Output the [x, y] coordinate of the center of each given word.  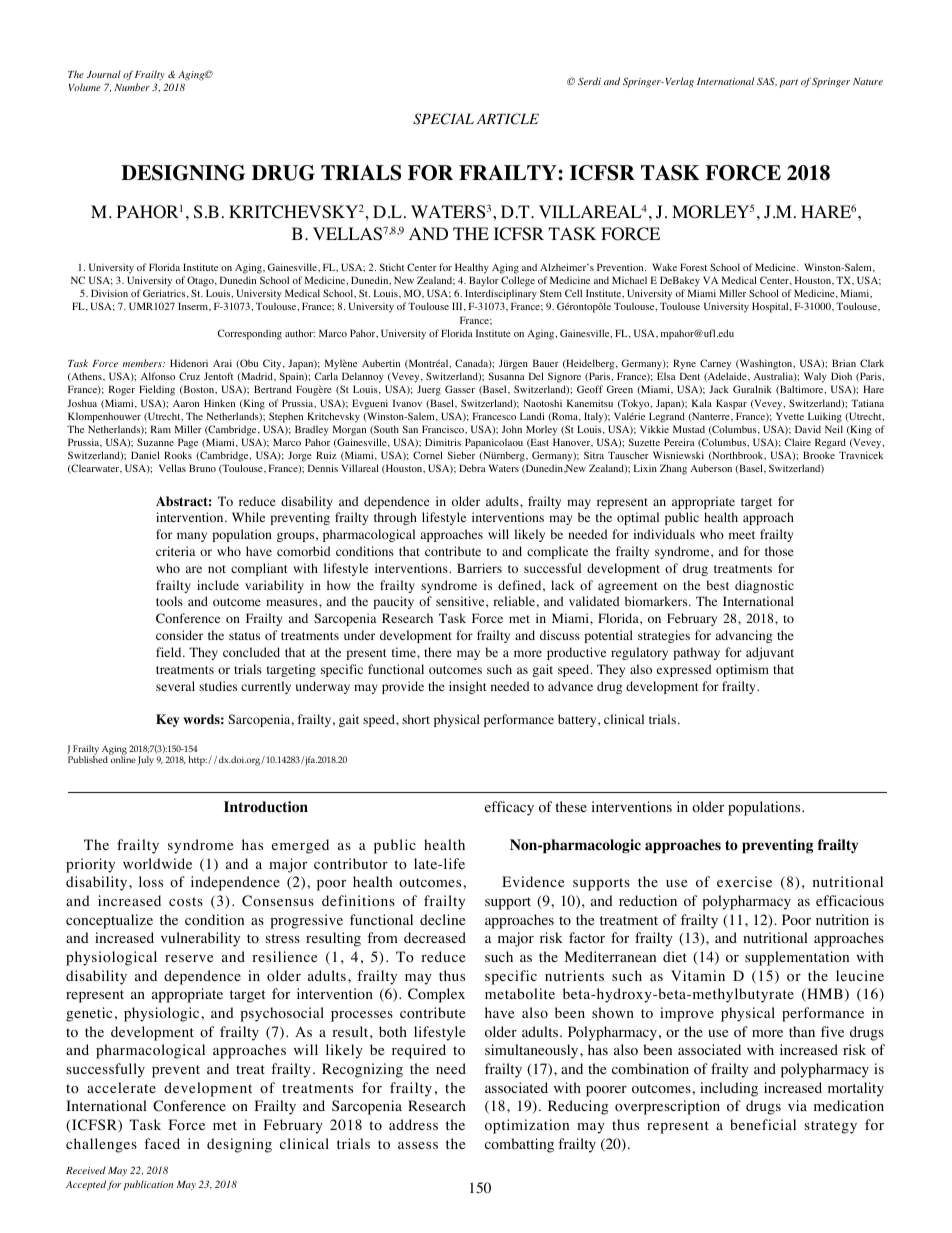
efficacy [509, 808]
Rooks [178, 455]
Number [132, 87]
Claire [798, 442]
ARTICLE [508, 119]
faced [162, 1143]
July [146, 761]
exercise [744, 881]
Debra [472, 468]
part [788, 83]
